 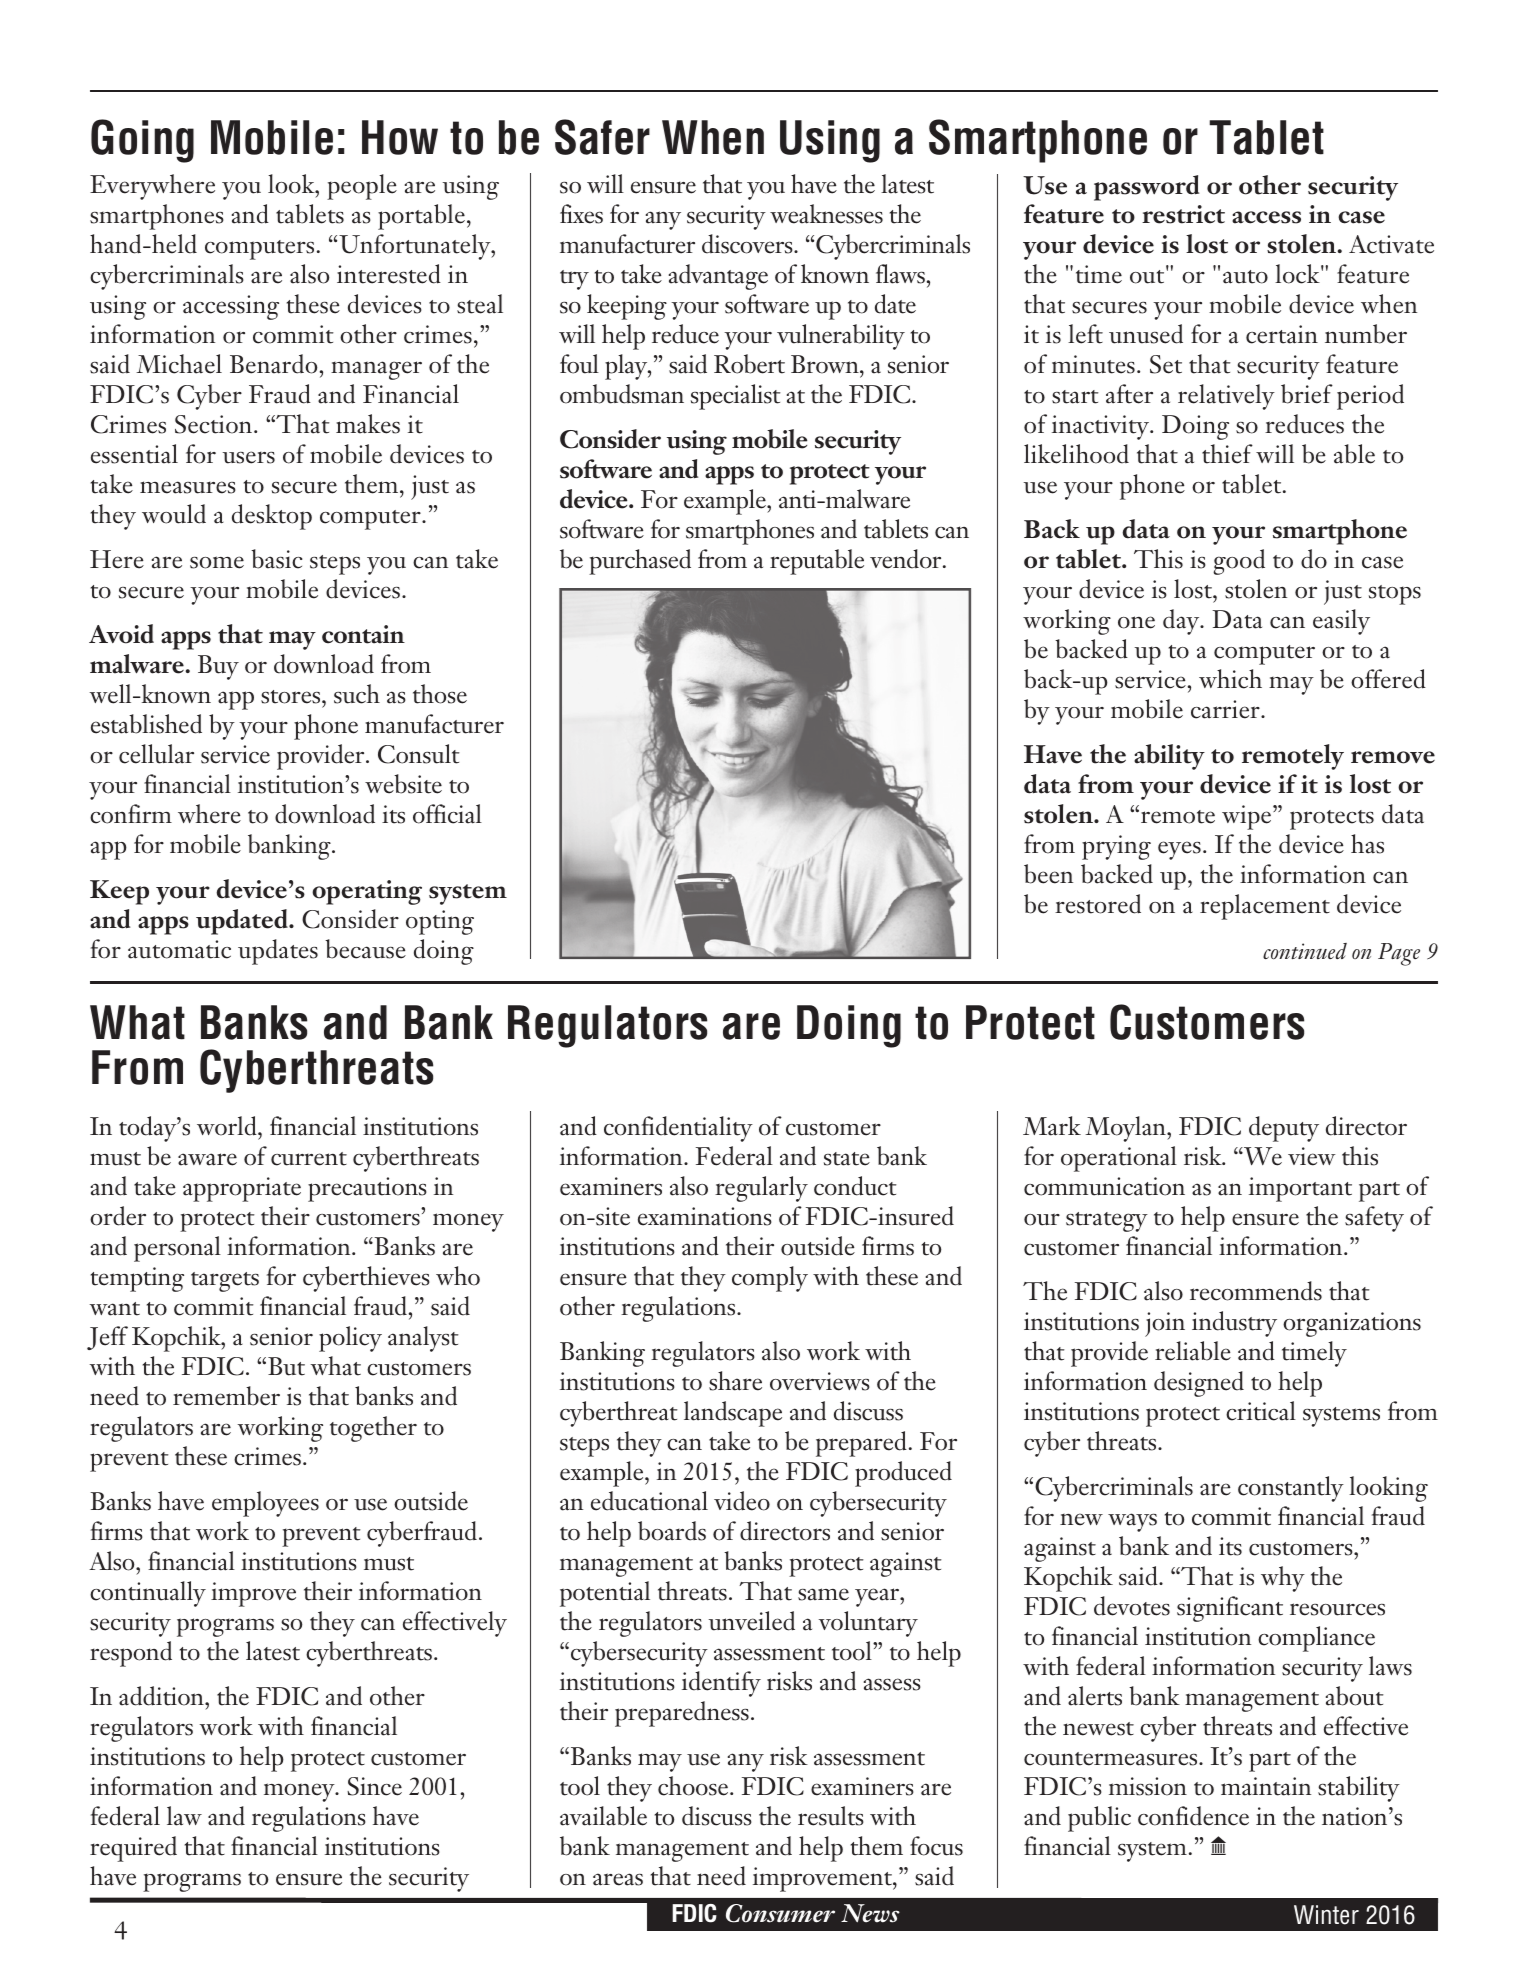 What do you see at coordinates (1183, 214) in the document?
I see `restrict` at bounding box center [1183, 214].
